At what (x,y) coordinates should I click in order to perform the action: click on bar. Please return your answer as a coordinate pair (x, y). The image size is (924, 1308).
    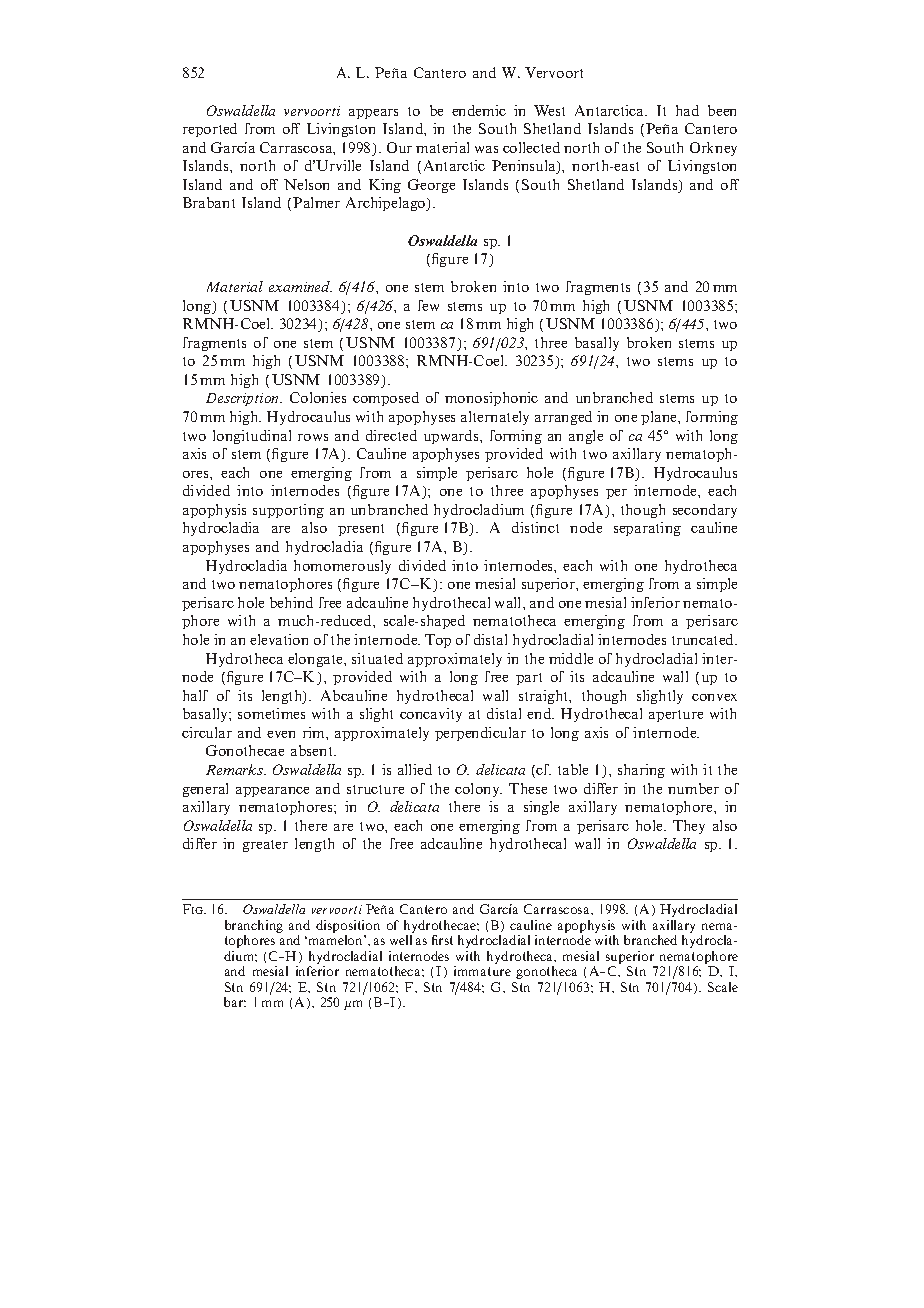
    Looking at the image, I should click on (235, 1002).
